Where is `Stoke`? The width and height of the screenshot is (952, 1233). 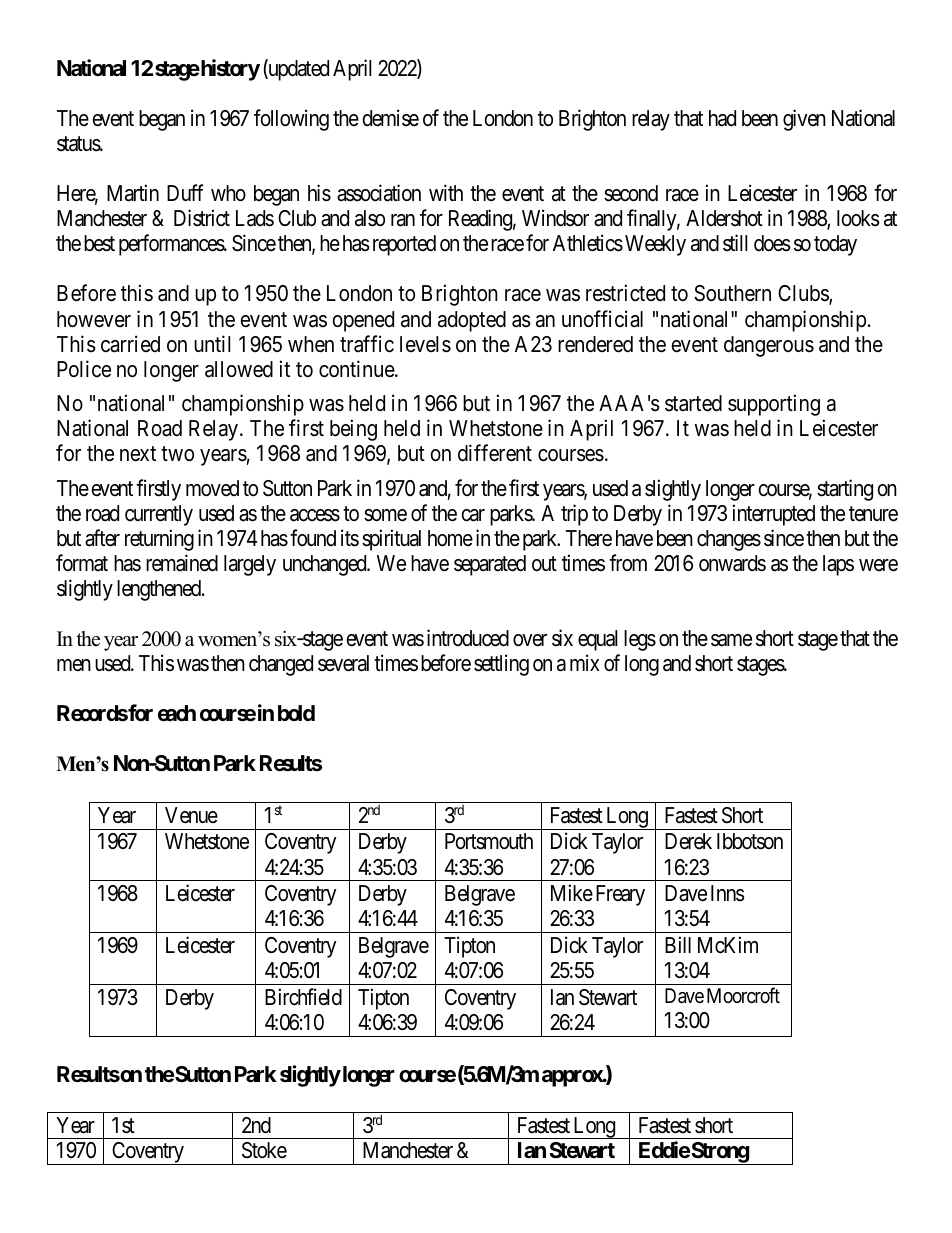 Stoke is located at coordinates (264, 1150).
